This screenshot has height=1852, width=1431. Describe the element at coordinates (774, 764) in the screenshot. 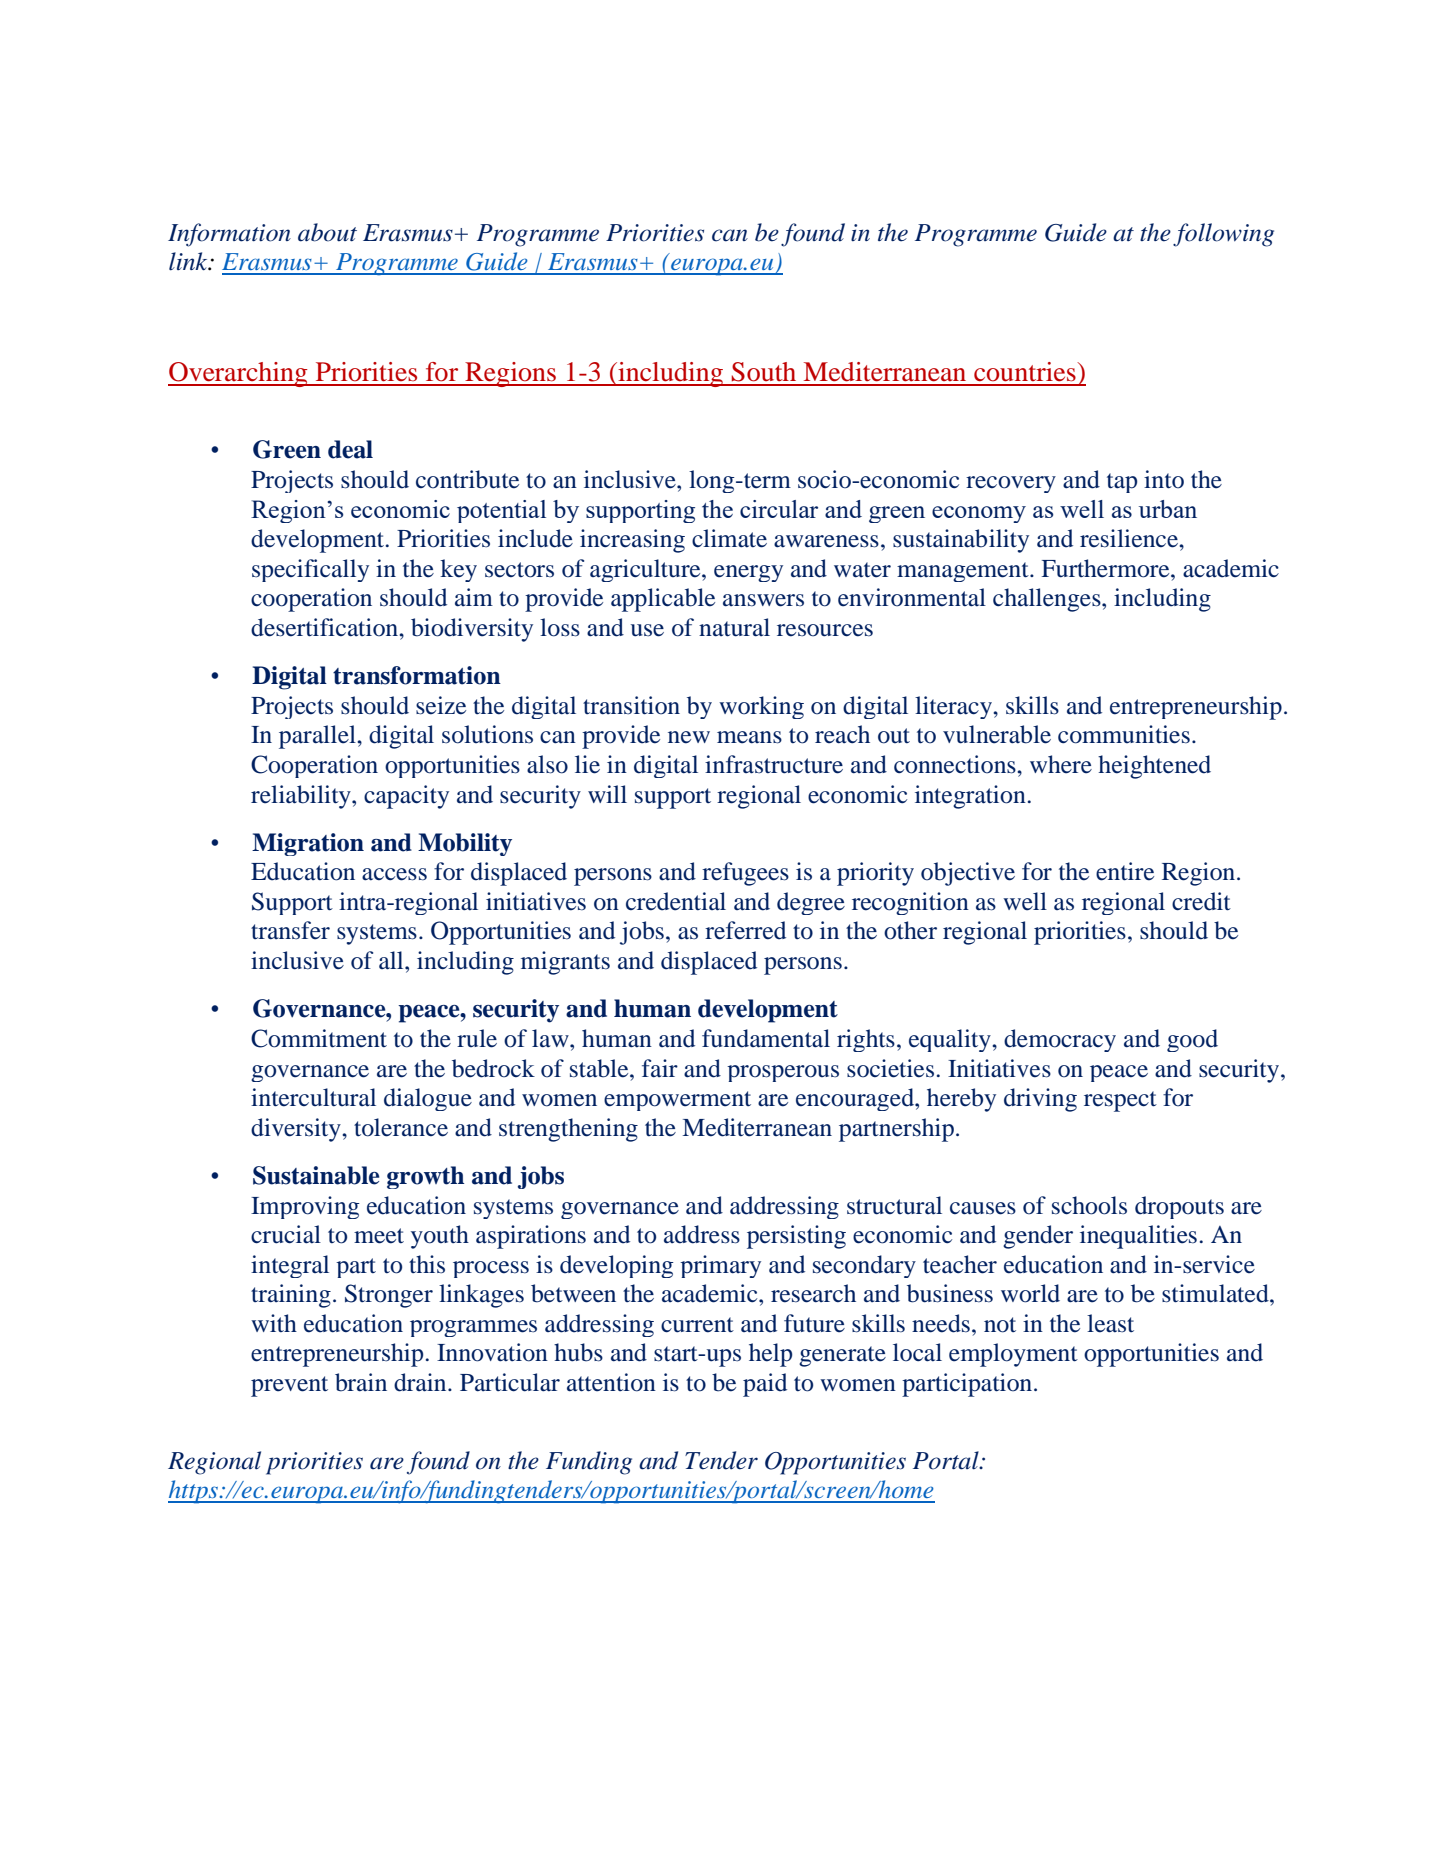

I see `infrastructure` at that location.
